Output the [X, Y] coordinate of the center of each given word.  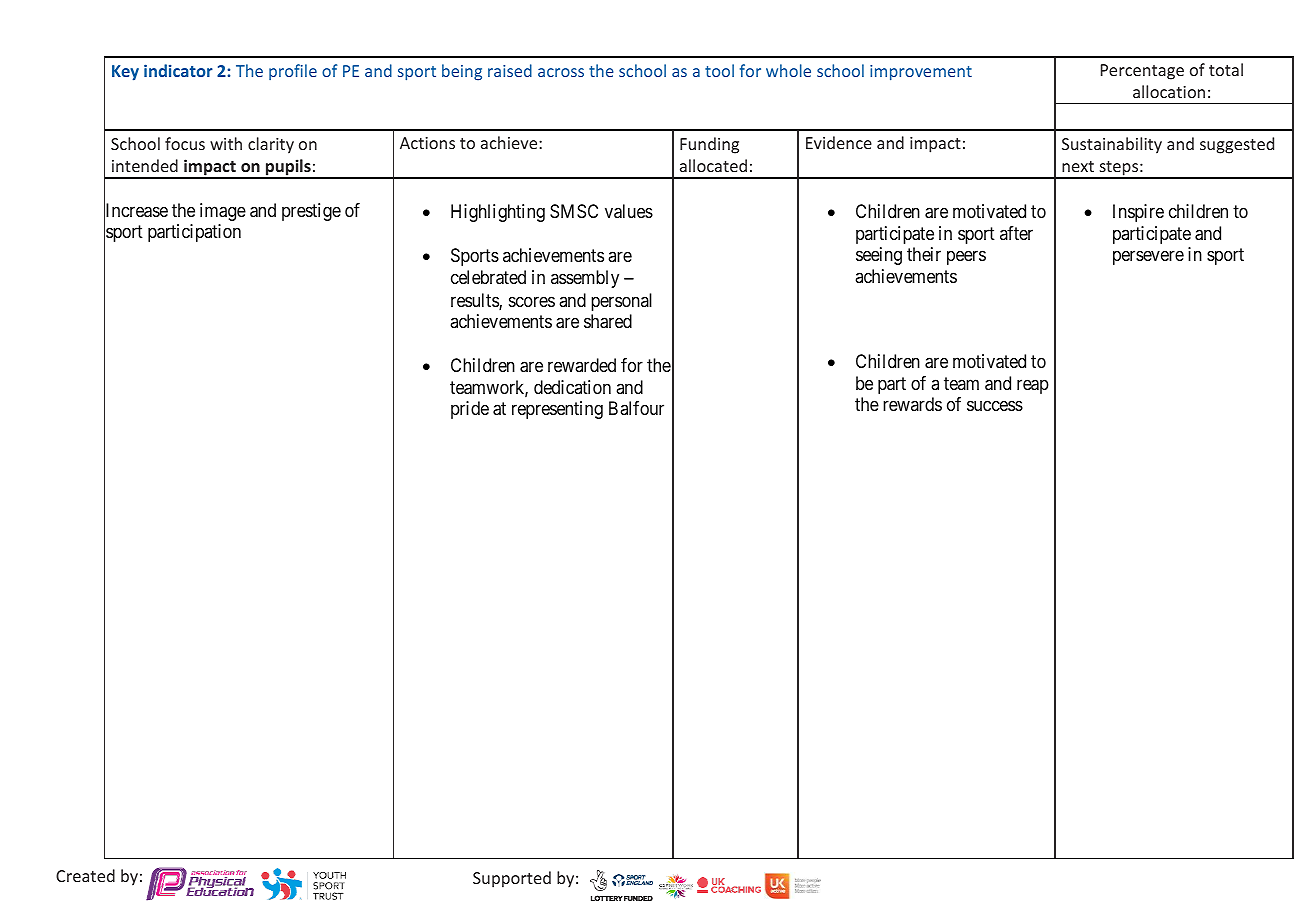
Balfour [636, 408]
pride [470, 410]
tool [719, 70]
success [995, 406]
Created [85, 875]
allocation [1169, 91]
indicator [178, 70]
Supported [512, 879]
